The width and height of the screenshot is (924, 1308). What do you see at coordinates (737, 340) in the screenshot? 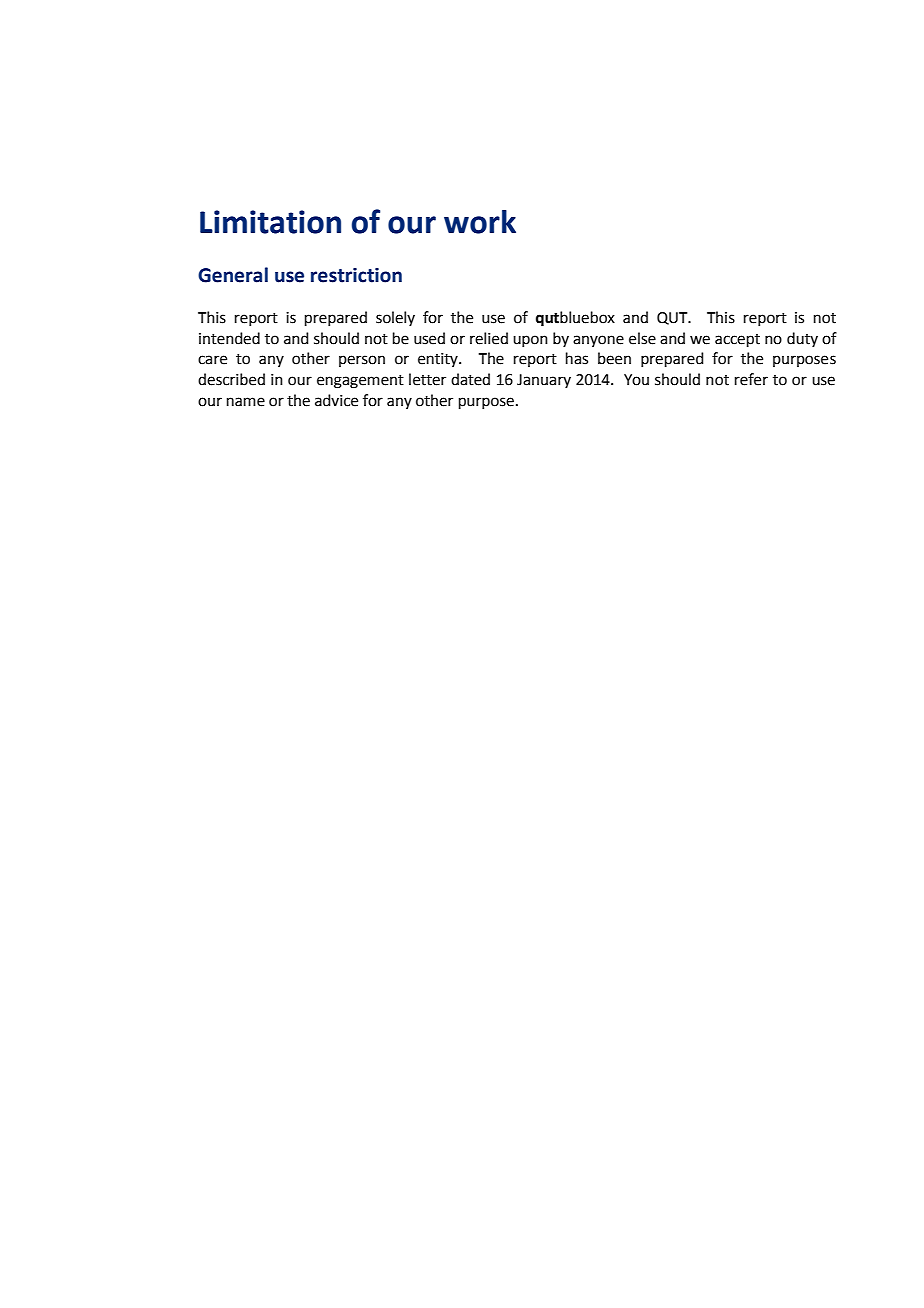
I see `accept` at bounding box center [737, 340].
